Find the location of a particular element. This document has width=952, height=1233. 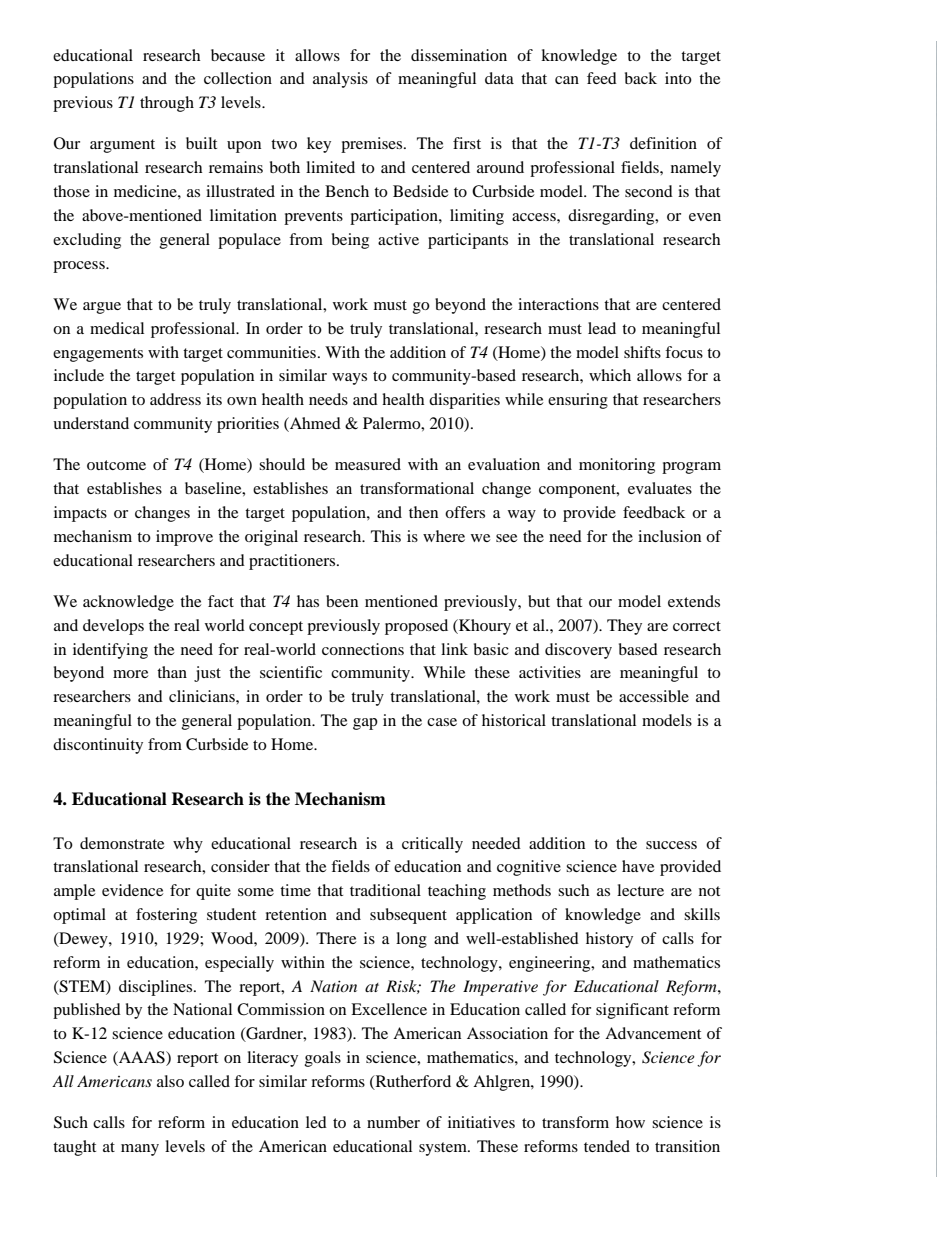

into is located at coordinates (678, 78).
